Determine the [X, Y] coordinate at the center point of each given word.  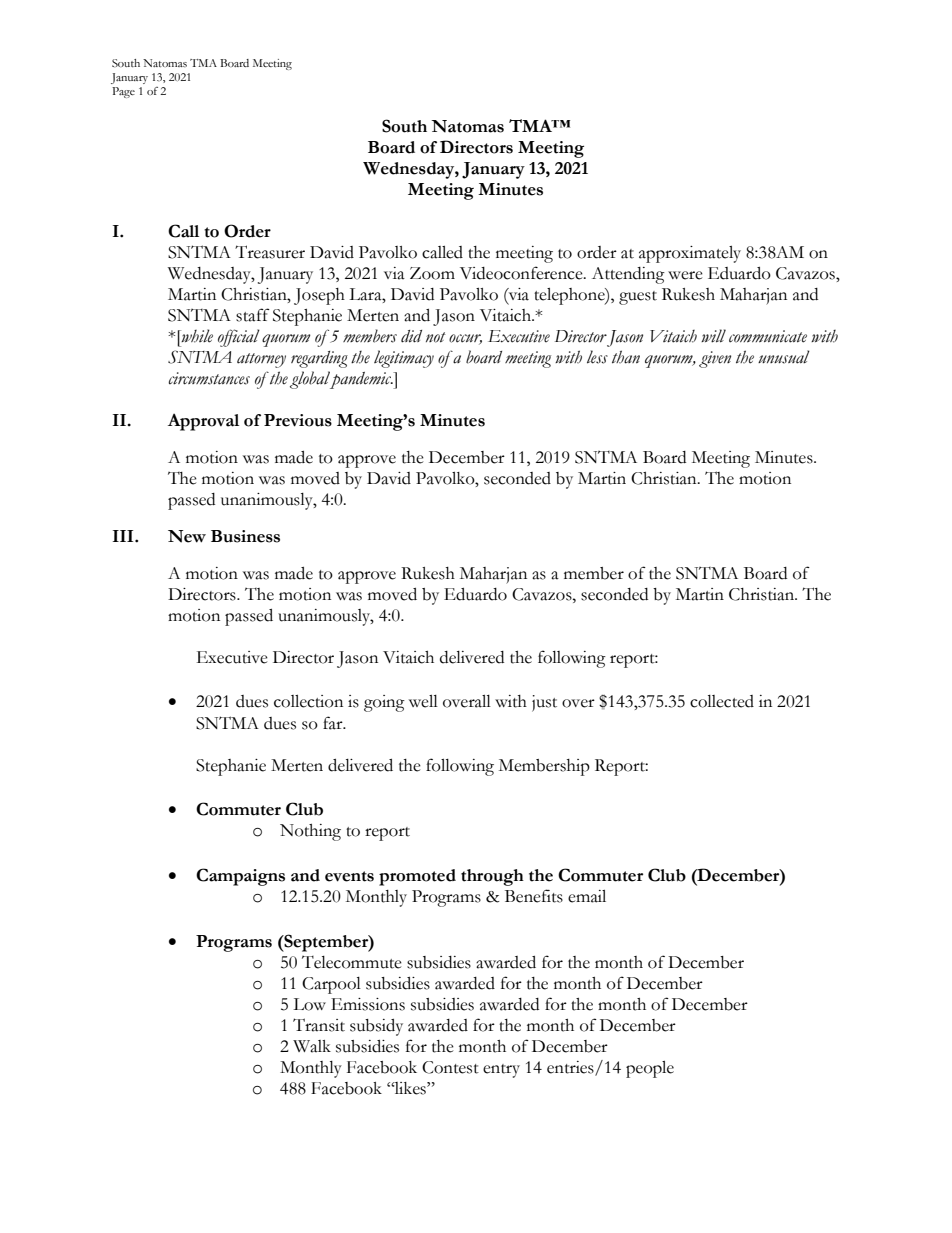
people [650, 1069]
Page [123, 92]
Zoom [432, 273]
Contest [450, 1067]
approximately [690, 254]
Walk [312, 1046]
